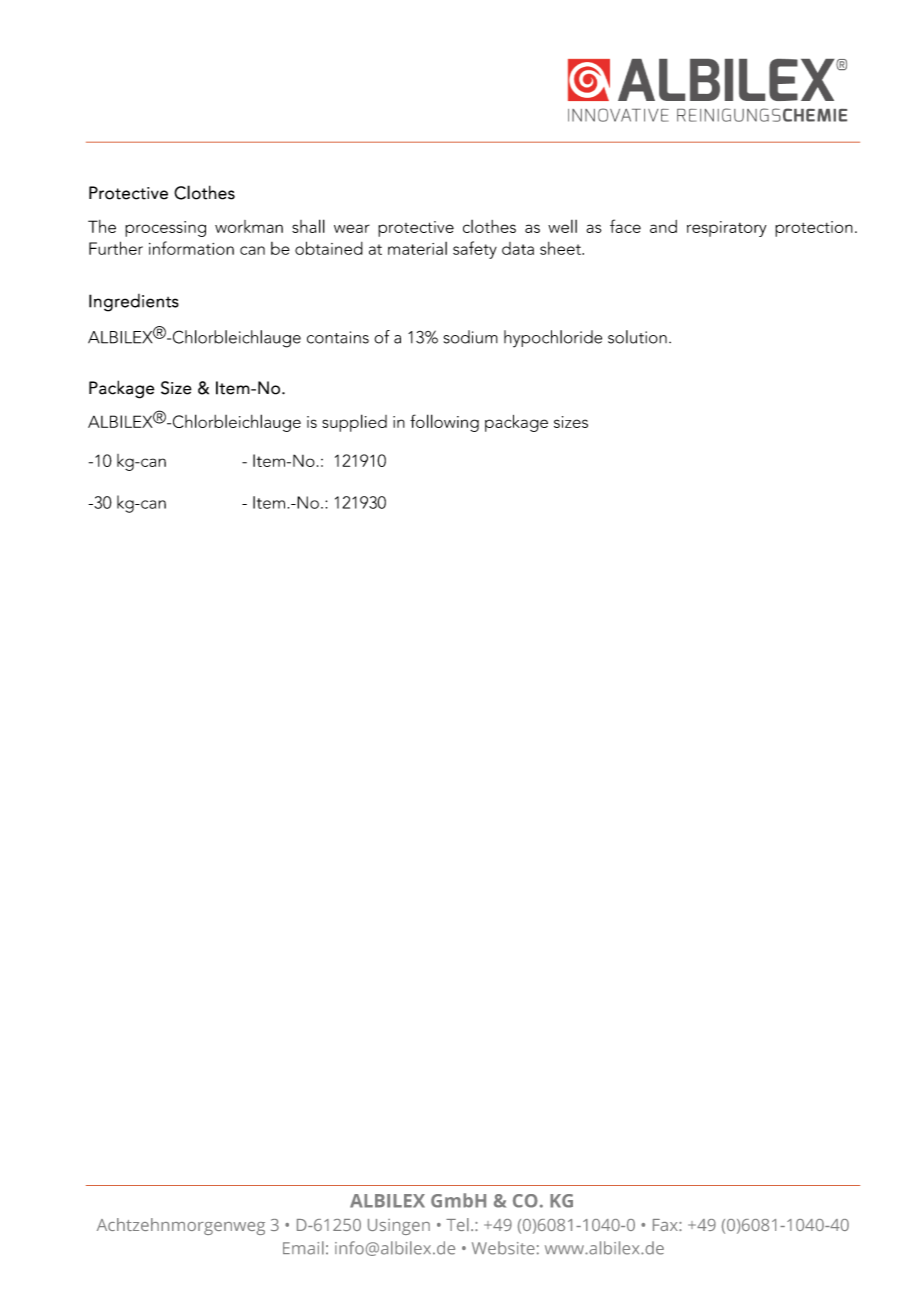 The height and width of the screenshot is (1308, 924). I want to click on solution, so click(637, 337).
